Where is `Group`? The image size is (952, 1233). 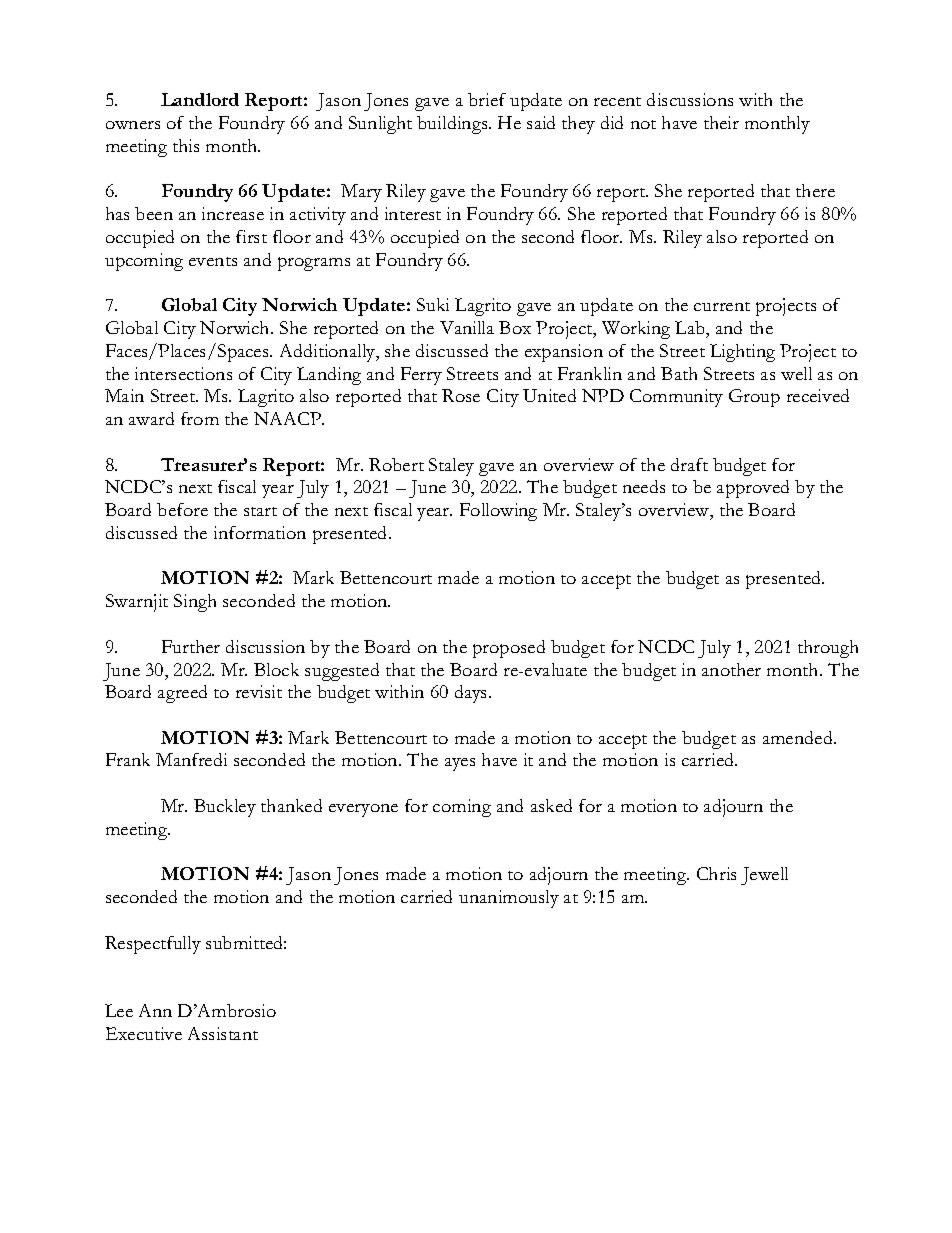 Group is located at coordinates (754, 398).
